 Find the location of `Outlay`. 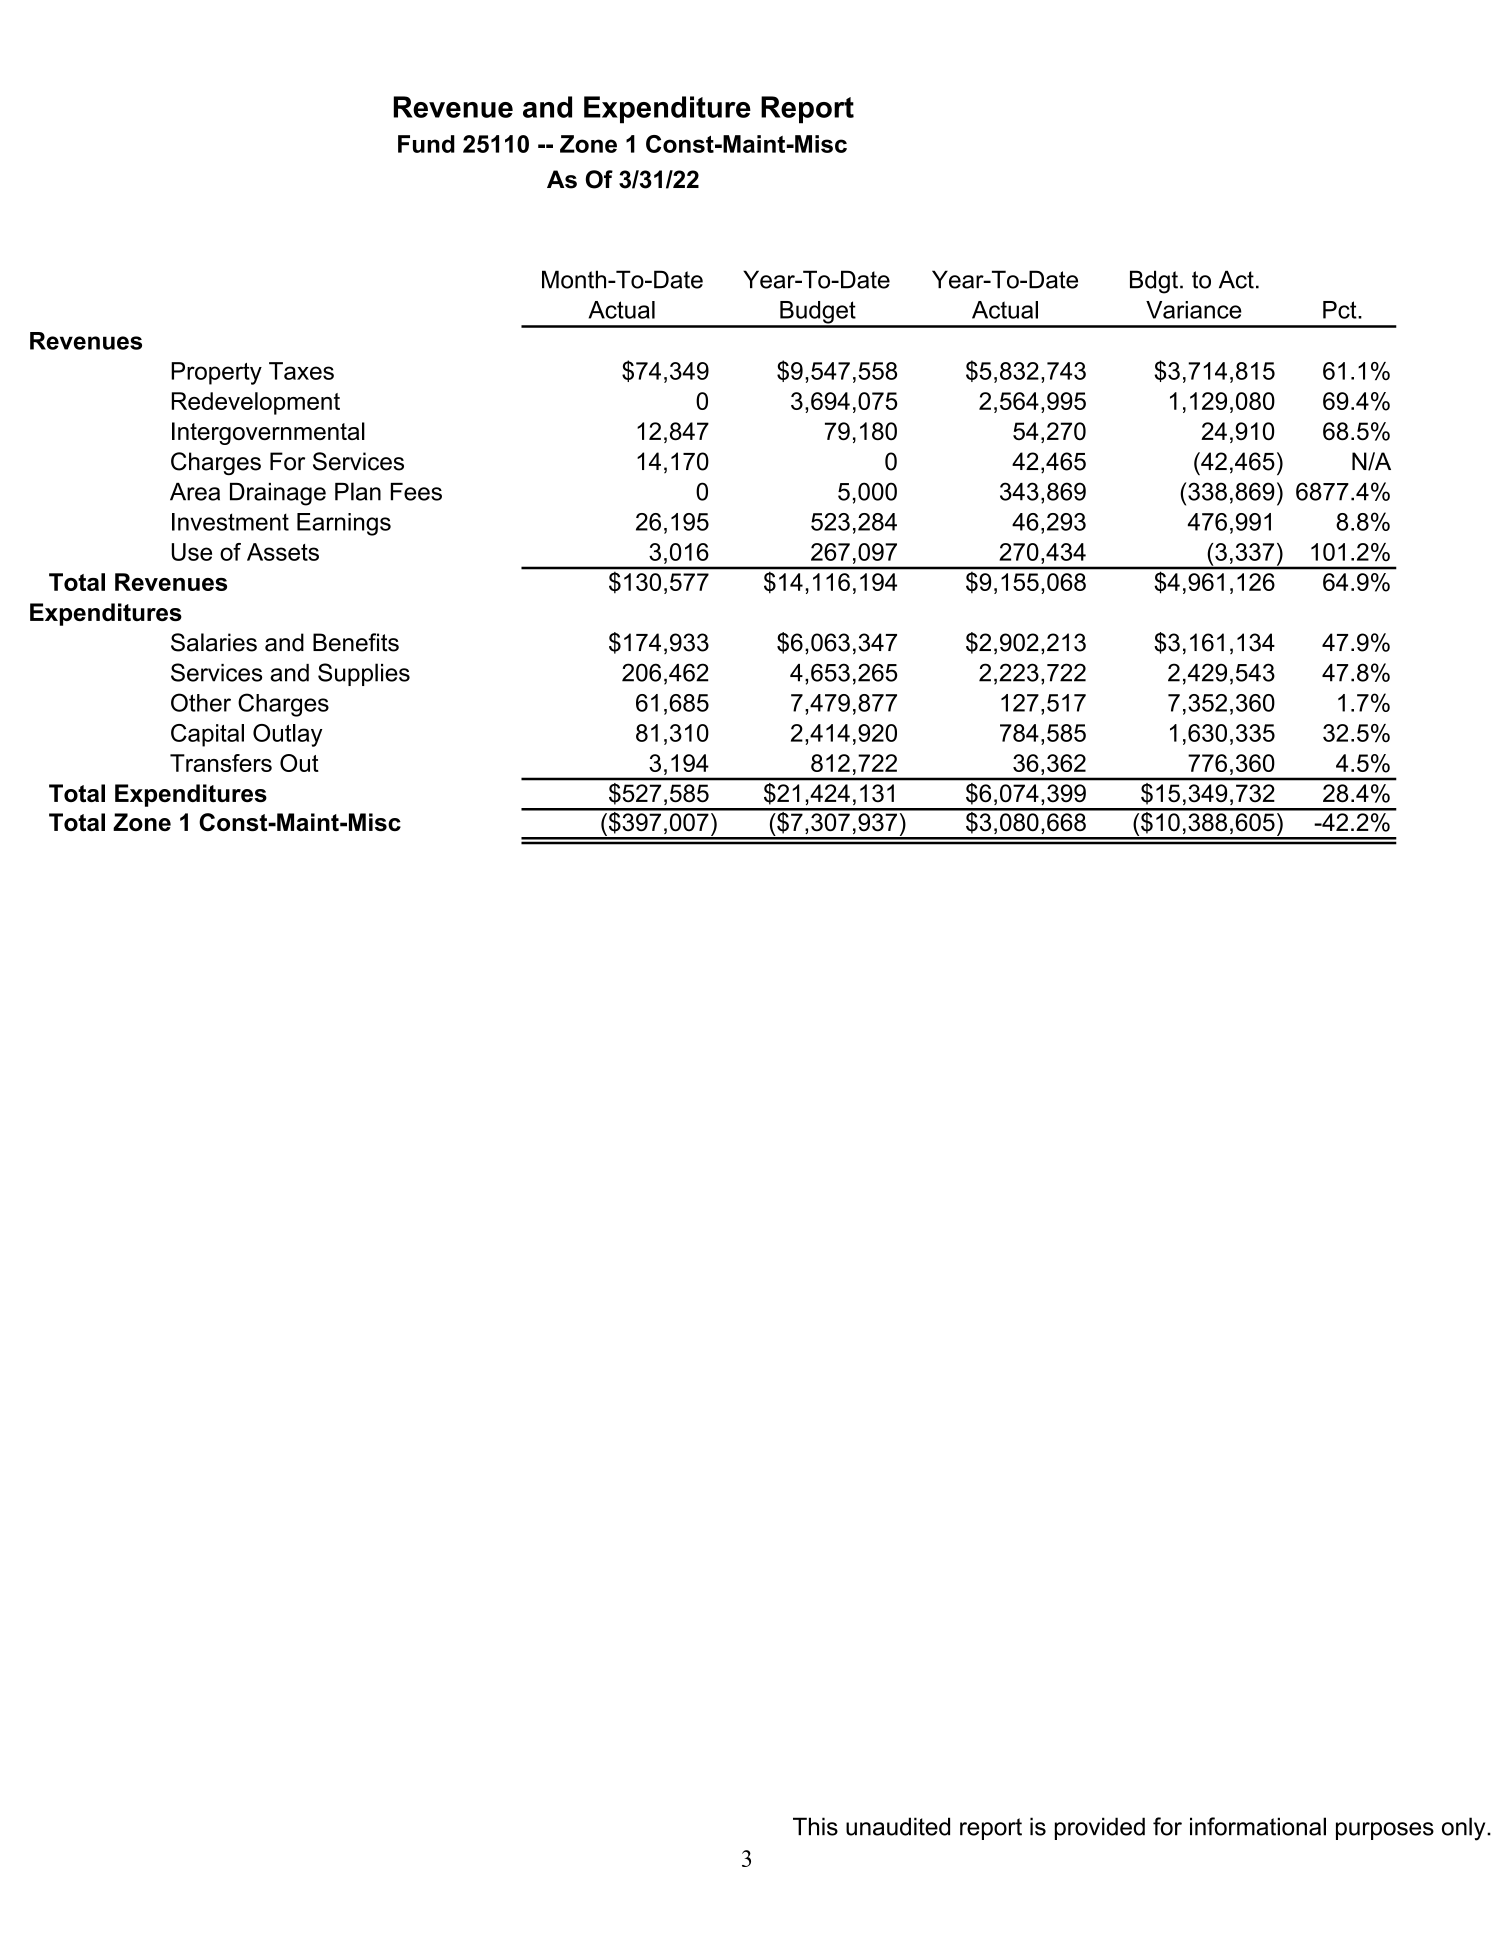

Outlay is located at coordinates (288, 735).
